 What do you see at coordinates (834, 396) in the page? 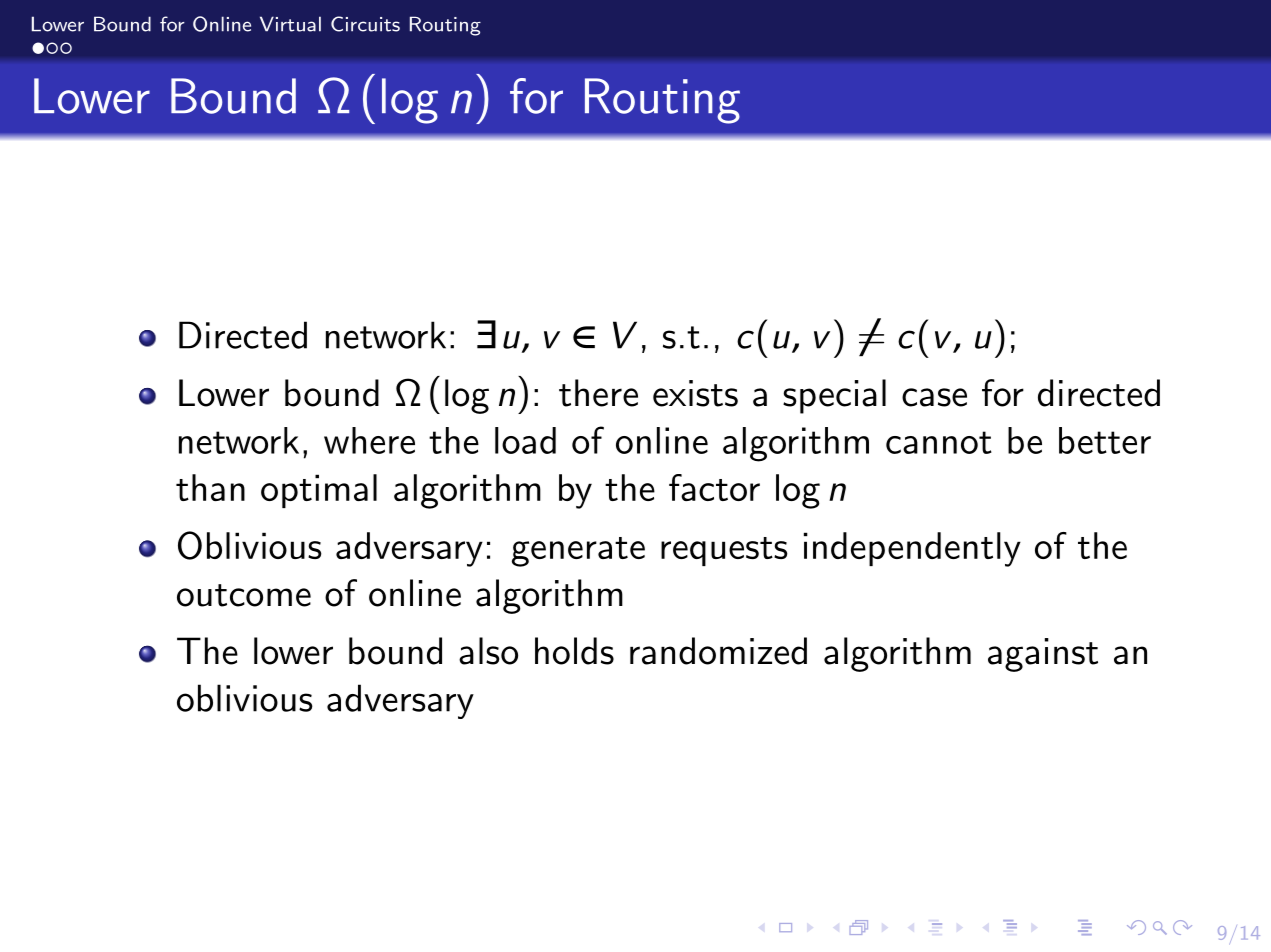
I see `special` at bounding box center [834, 396].
